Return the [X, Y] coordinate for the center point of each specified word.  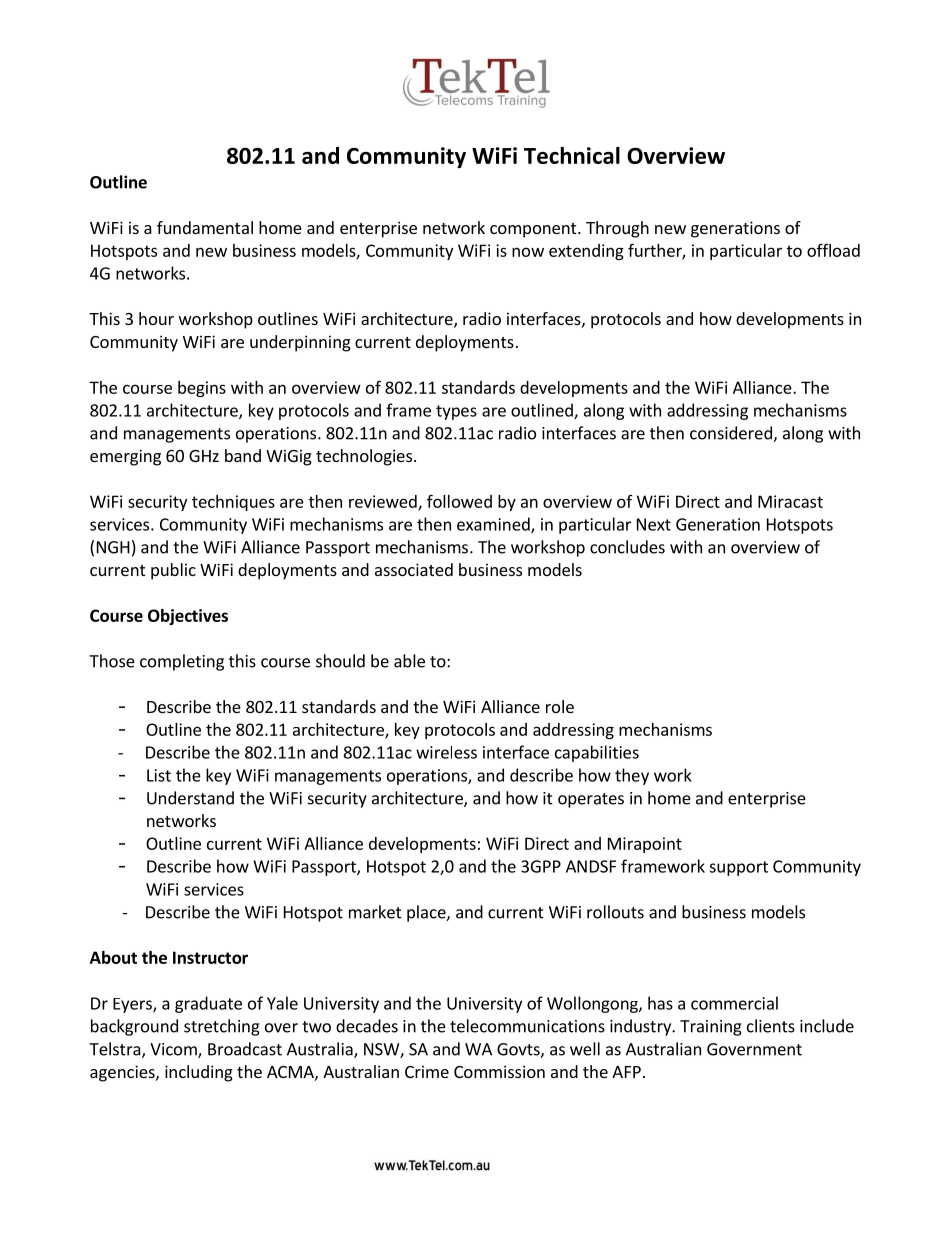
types [456, 412]
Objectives [188, 617]
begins [202, 389]
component [534, 230]
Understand [190, 798]
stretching [222, 1027]
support [738, 868]
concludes [627, 547]
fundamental [205, 227]
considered [732, 434]
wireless [446, 752]
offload [833, 250]
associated [414, 569]
